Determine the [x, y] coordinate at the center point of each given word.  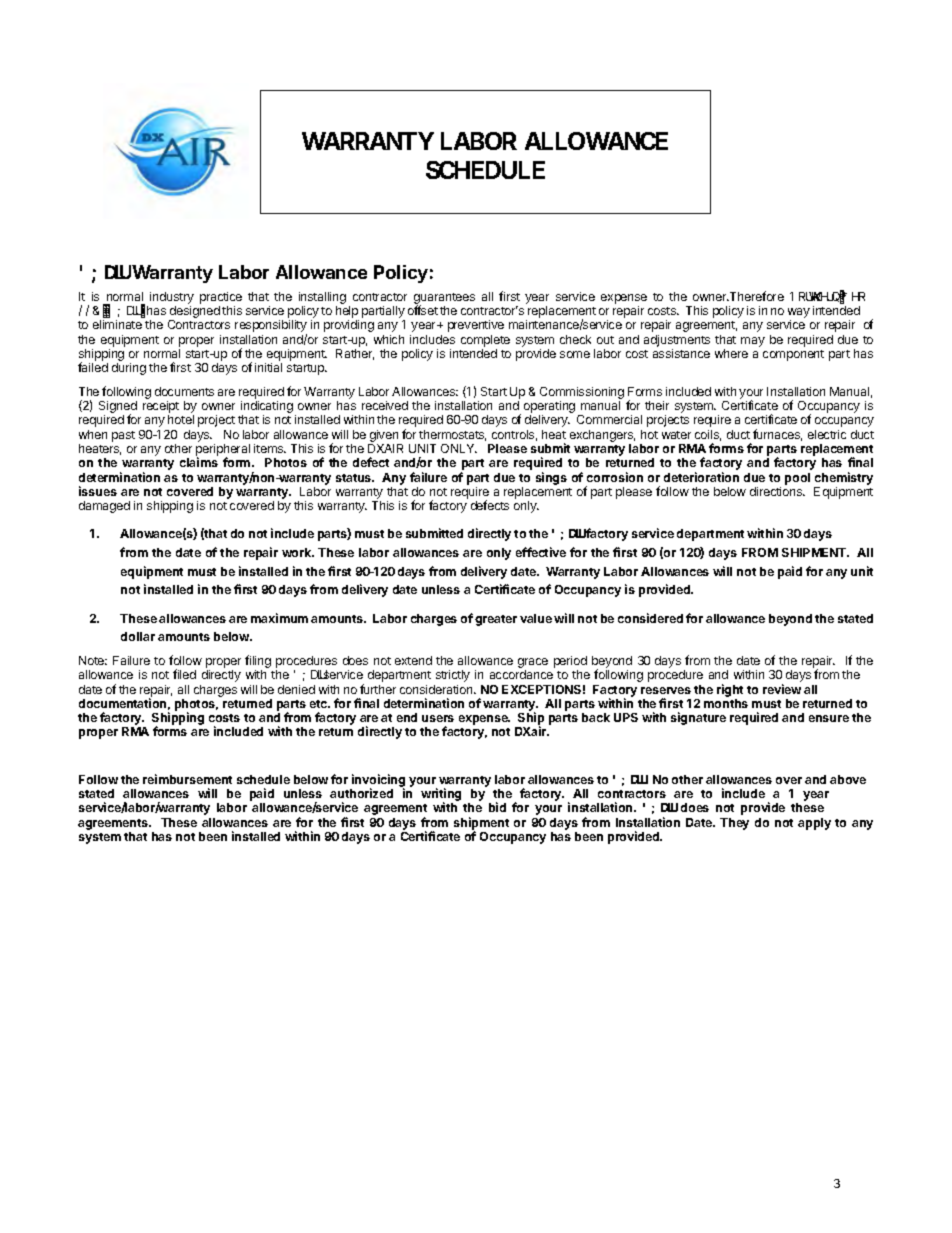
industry [172, 298]
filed [184, 674]
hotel [181, 419]
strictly [453, 676]
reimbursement [187, 779]
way [799, 313]
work [298, 552]
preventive [476, 326]
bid [497, 807]
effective [541, 552]
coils [708, 435]
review [782, 689]
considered [650, 618]
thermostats [452, 435]
